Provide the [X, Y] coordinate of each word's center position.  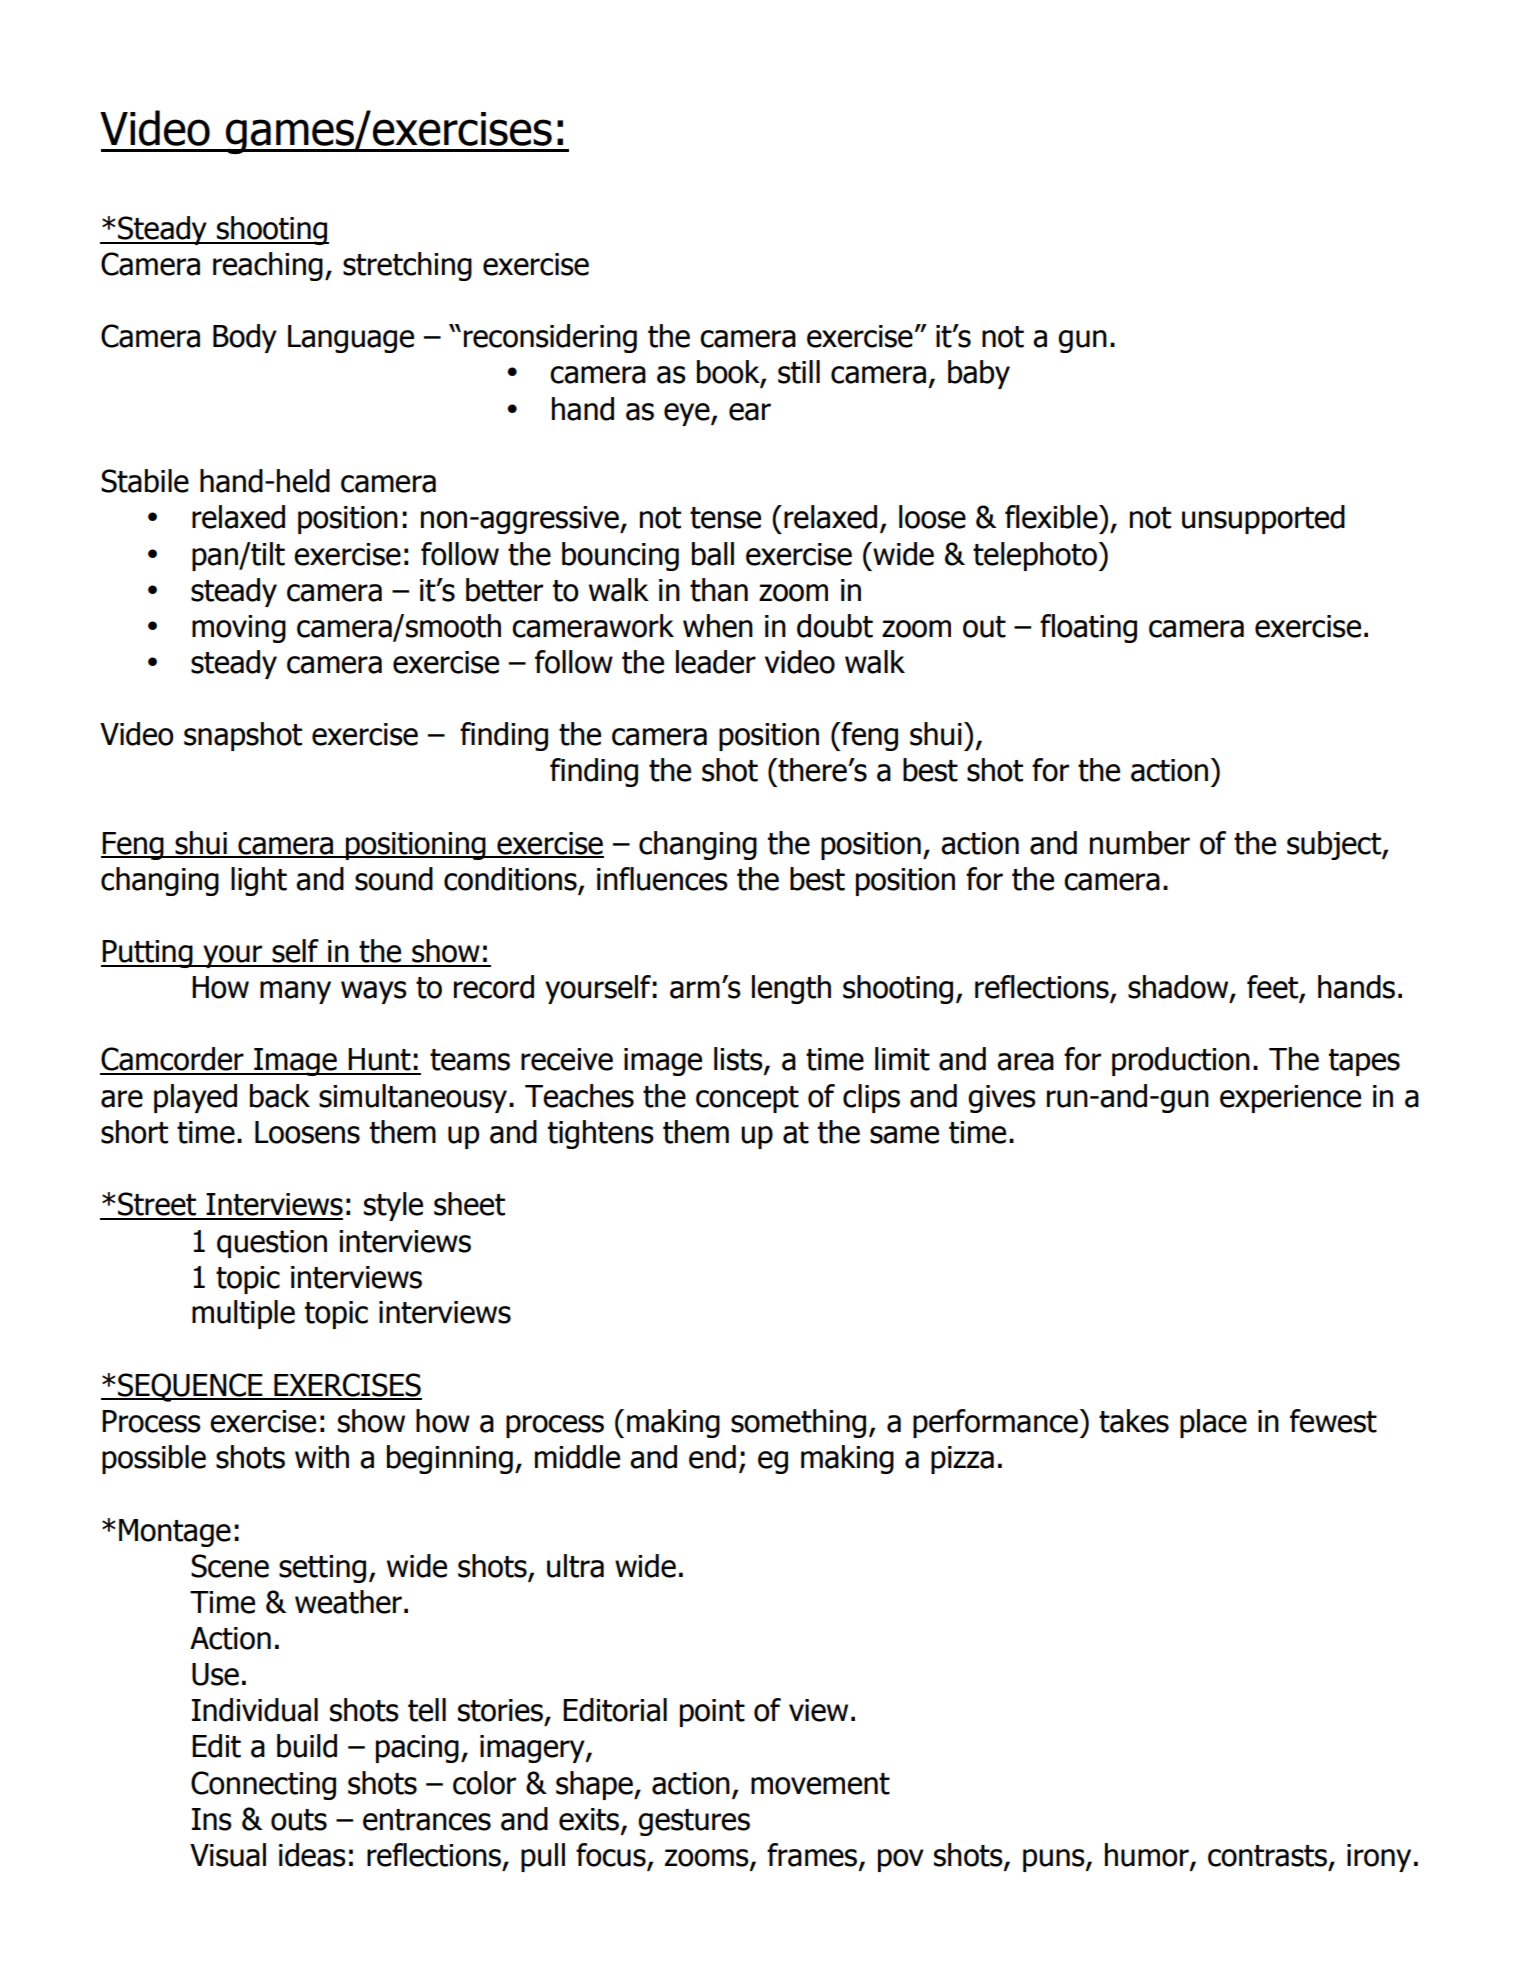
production [1181, 1061]
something [798, 1423]
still [799, 372]
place [1213, 1423]
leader [716, 662]
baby [979, 374]
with [322, 1457]
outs [299, 1820]
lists [739, 1060]
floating [1088, 628]
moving [239, 629]
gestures [694, 1822]
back [280, 1096]
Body [245, 338]
